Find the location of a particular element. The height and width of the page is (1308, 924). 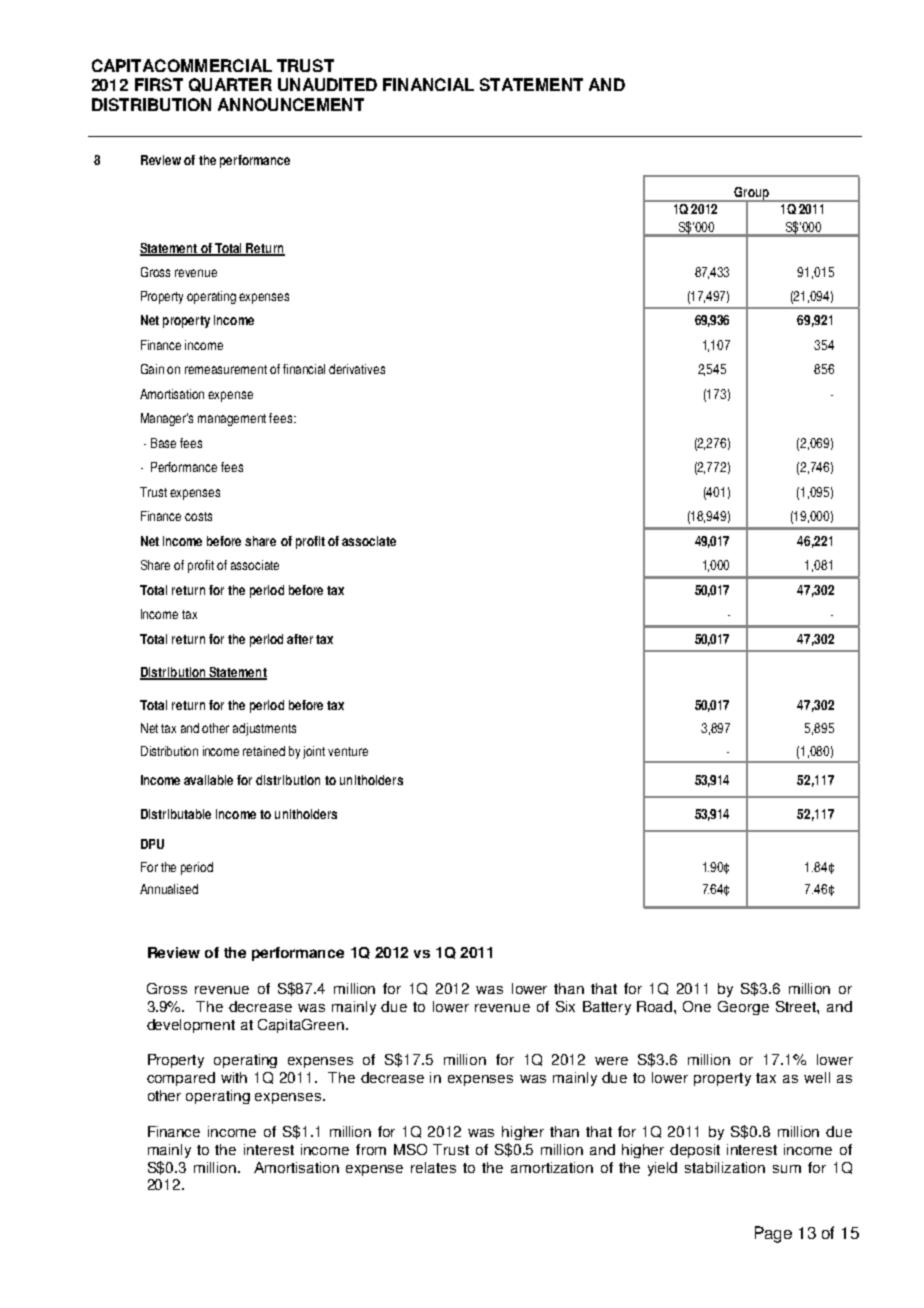

ANNOUNCEMENT is located at coordinates (291, 104).
